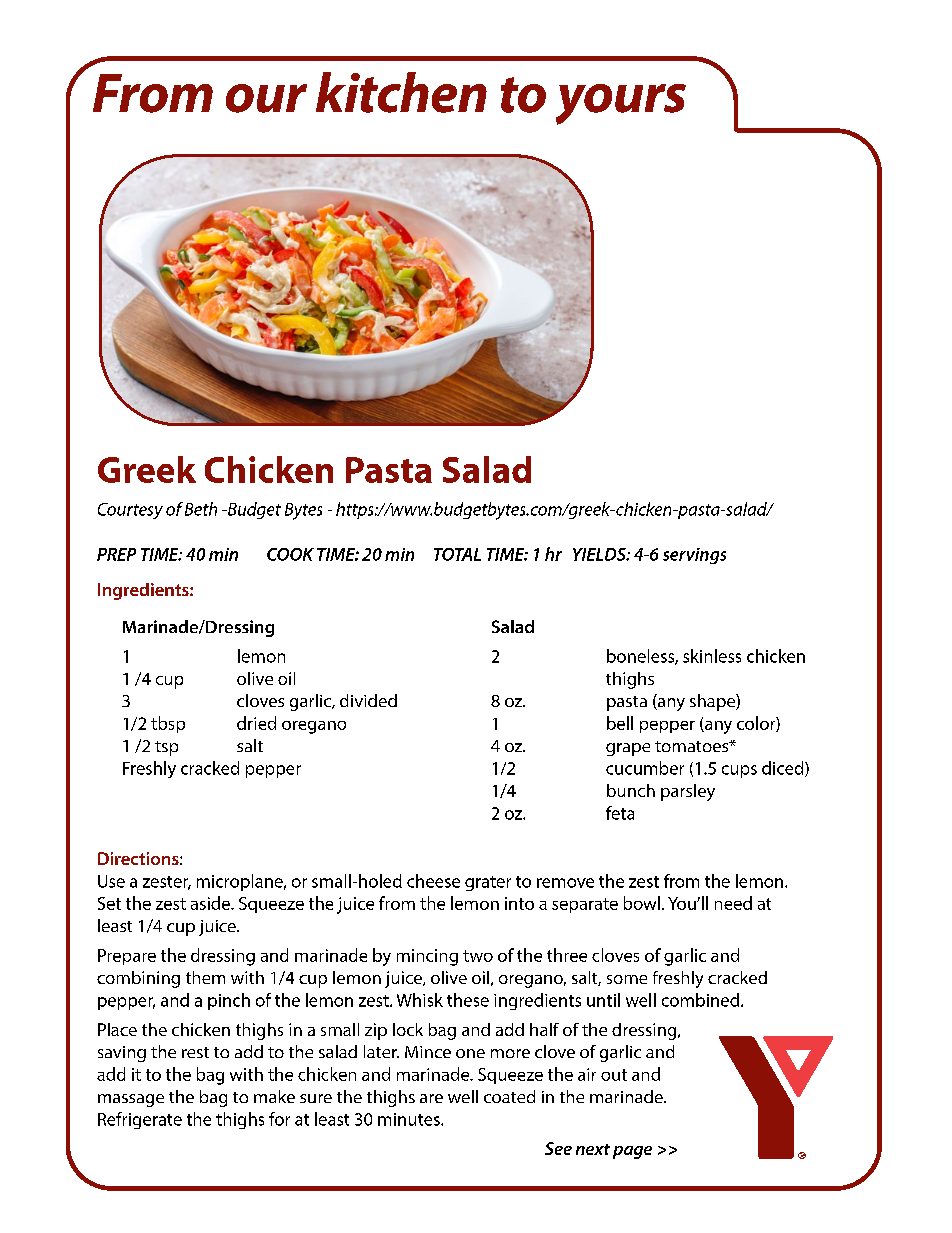 This screenshot has height=1233, width=952. What do you see at coordinates (694, 556) in the screenshot?
I see `servings` at bounding box center [694, 556].
